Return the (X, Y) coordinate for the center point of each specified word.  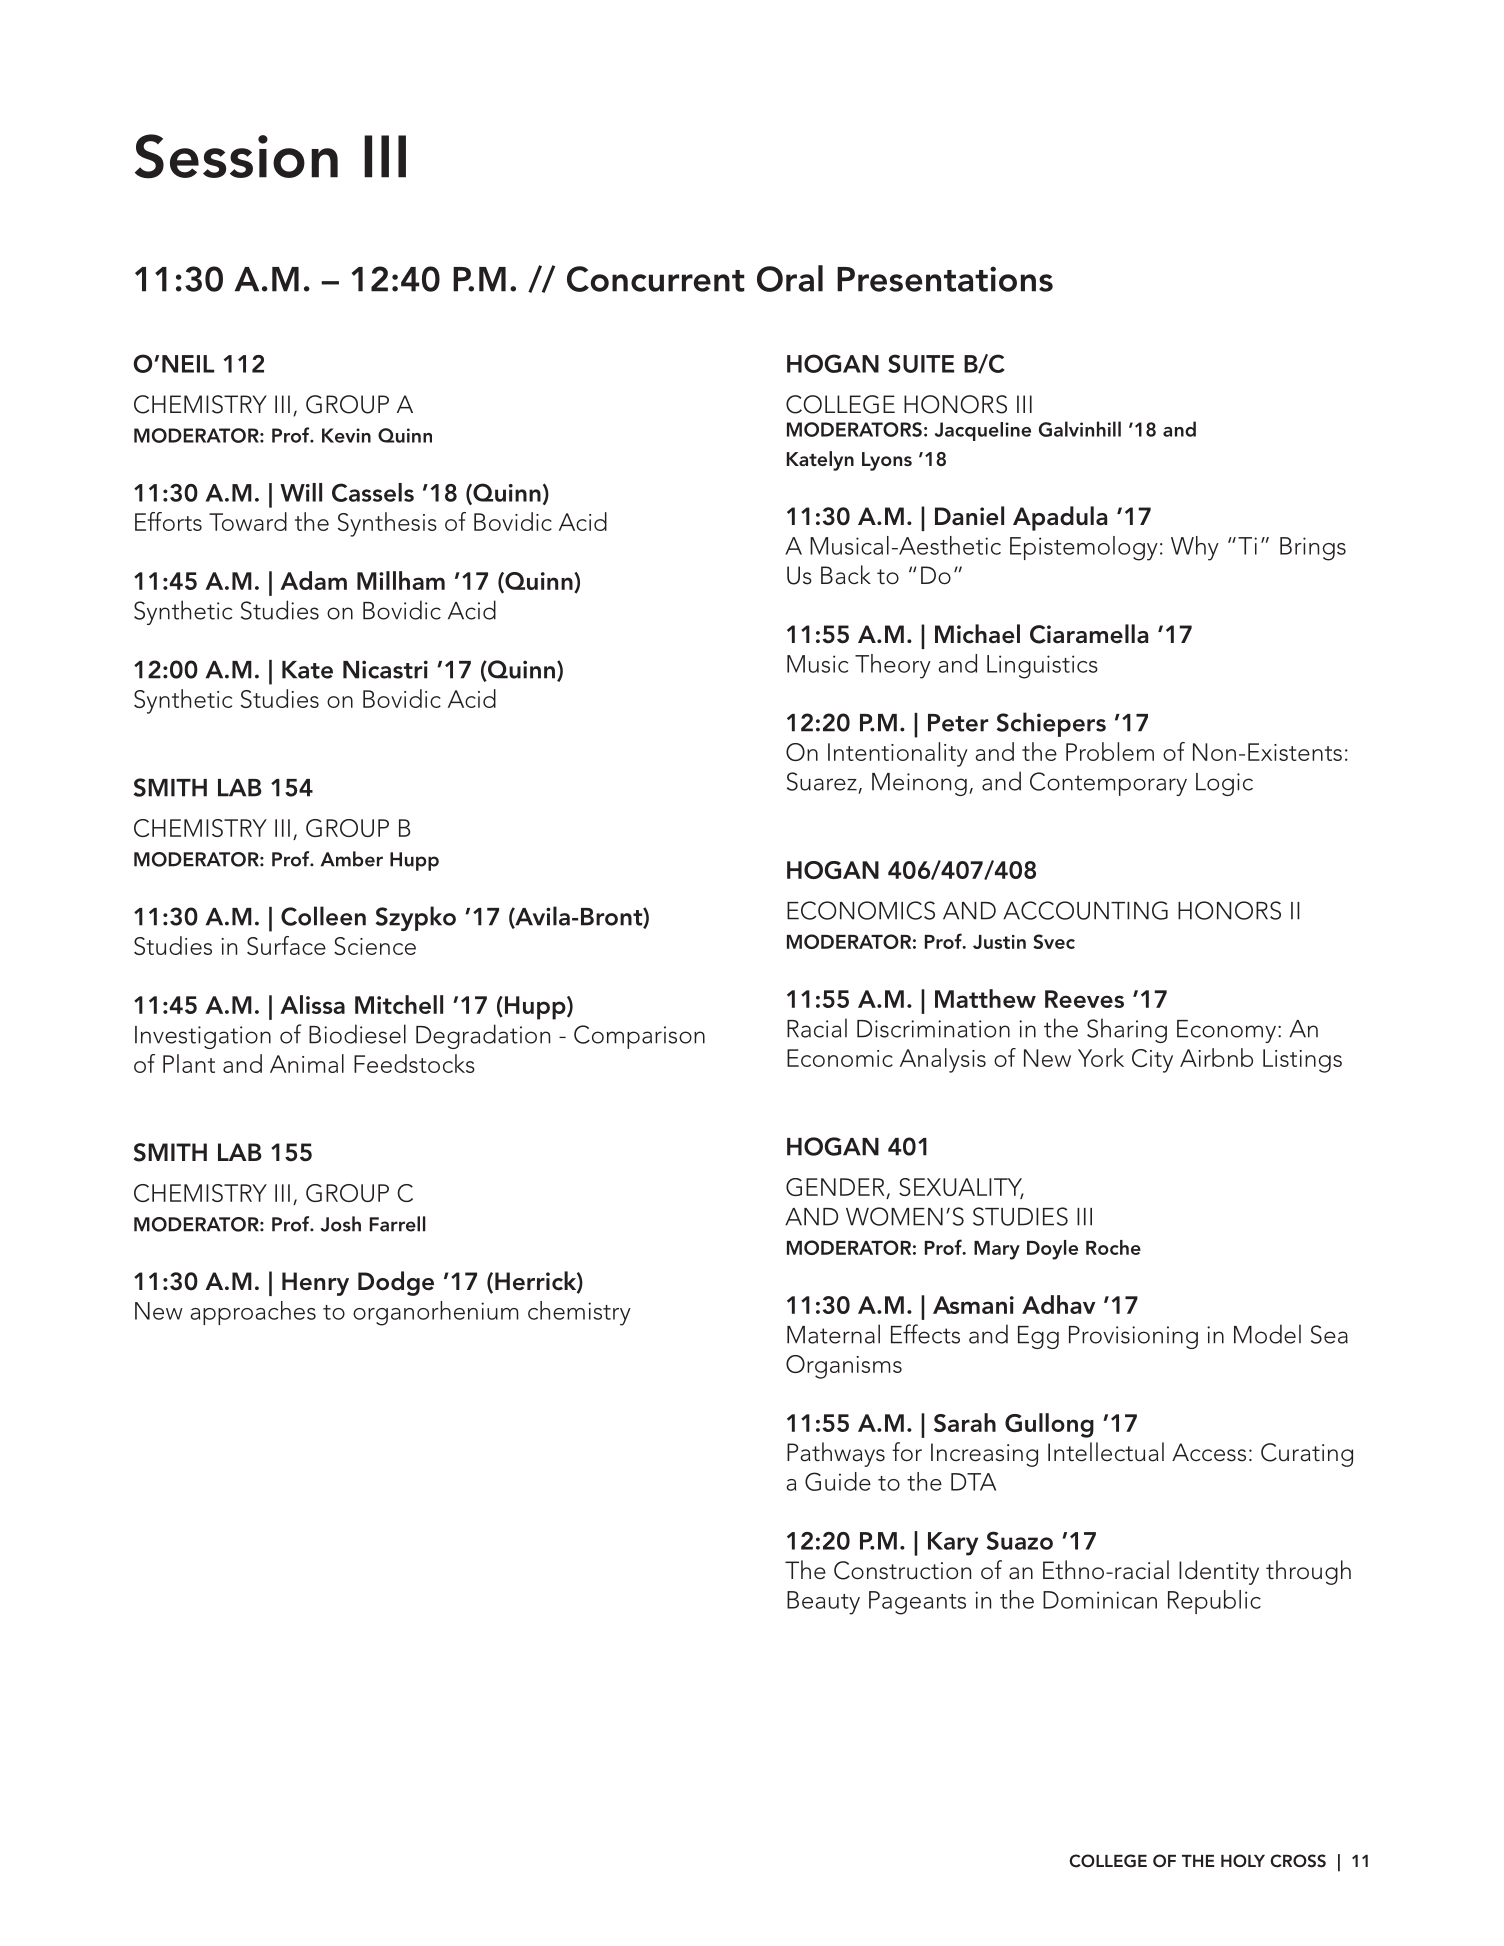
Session (236, 156)
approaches (253, 1313)
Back (846, 575)
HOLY (1243, 1861)
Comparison (639, 1037)
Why (1195, 548)
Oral (790, 278)
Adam (313, 580)
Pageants (917, 1603)
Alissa (312, 1004)
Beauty (823, 1603)
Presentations (945, 279)
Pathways (836, 1454)
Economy (1228, 1031)
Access (1209, 1452)
